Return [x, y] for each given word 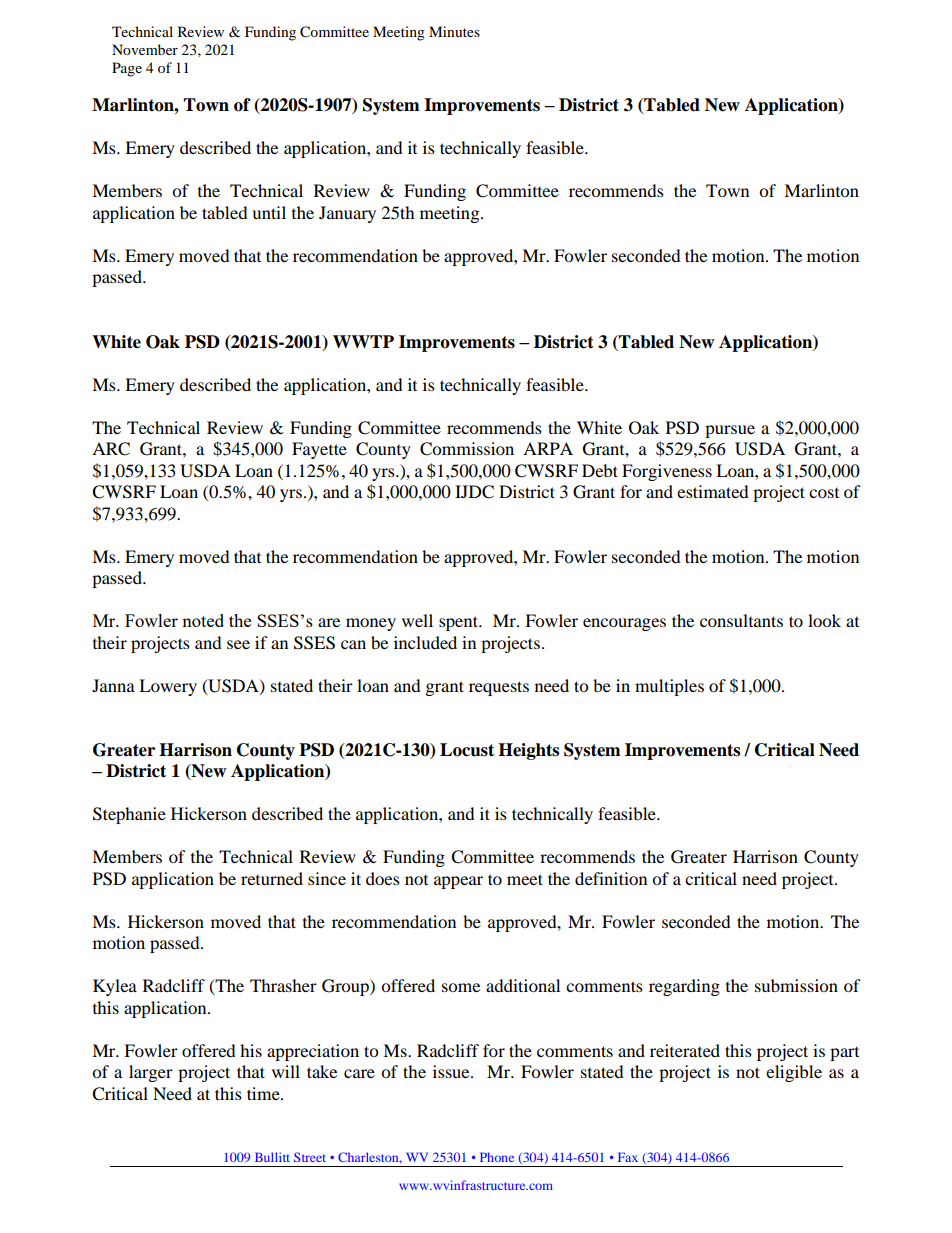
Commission [467, 449]
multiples [669, 687]
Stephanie [129, 815]
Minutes [454, 31]
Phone [497, 1157]
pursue [730, 431]
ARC [111, 449]
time [264, 1093]
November [145, 49]
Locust [467, 750]
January [347, 214]
